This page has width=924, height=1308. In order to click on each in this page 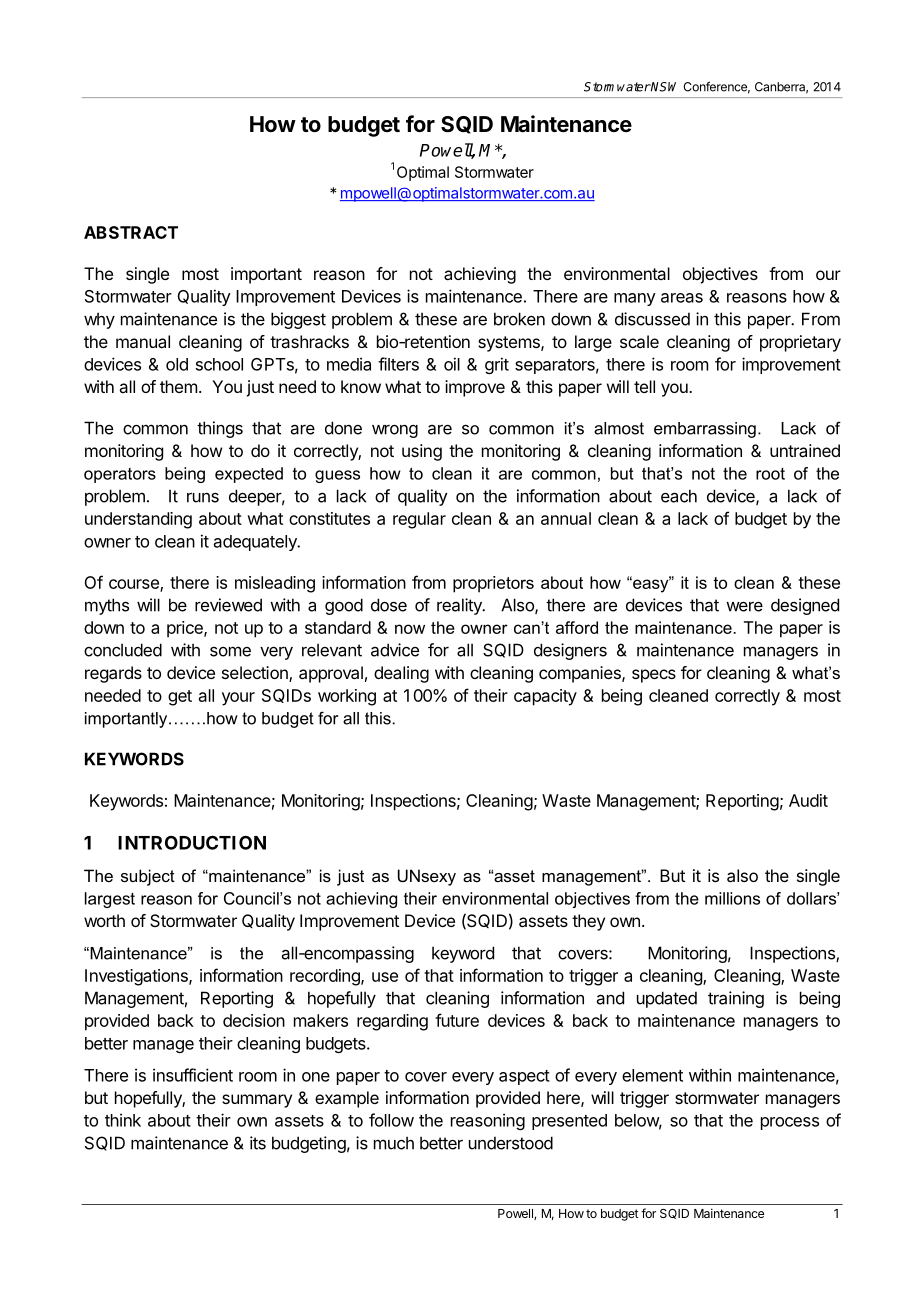, I will do `click(679, 496)`.
